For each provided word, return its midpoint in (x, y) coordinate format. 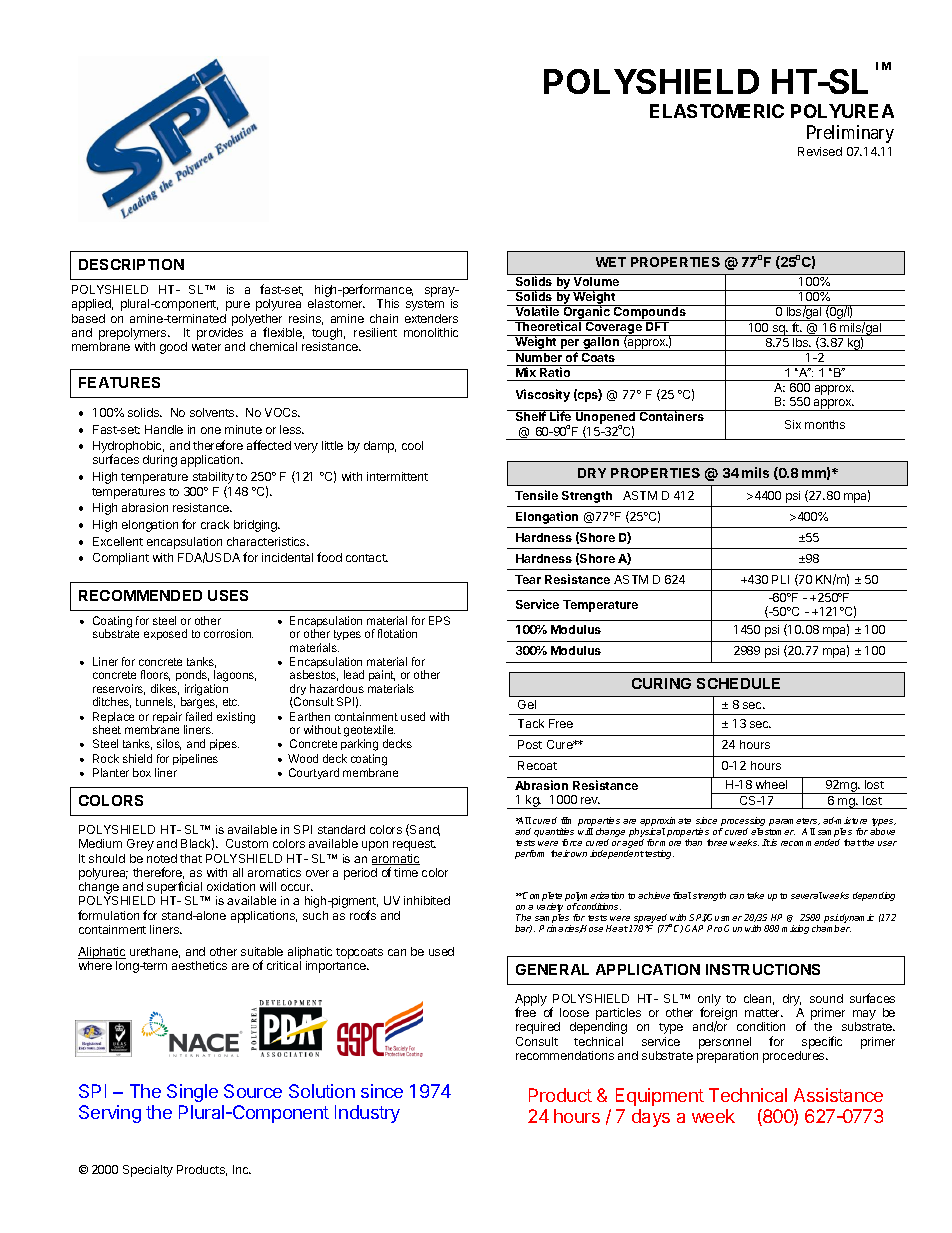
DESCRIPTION (131, 264)
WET (611, 262)
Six (793, 424)
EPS (439, 620)
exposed (165, 634)
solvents (213, 412)
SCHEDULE (738, 683)
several (806, 895)
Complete (541, 898)
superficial (175, 889)
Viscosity (543, 395)
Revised (820, 151)
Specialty (148, 1171)
